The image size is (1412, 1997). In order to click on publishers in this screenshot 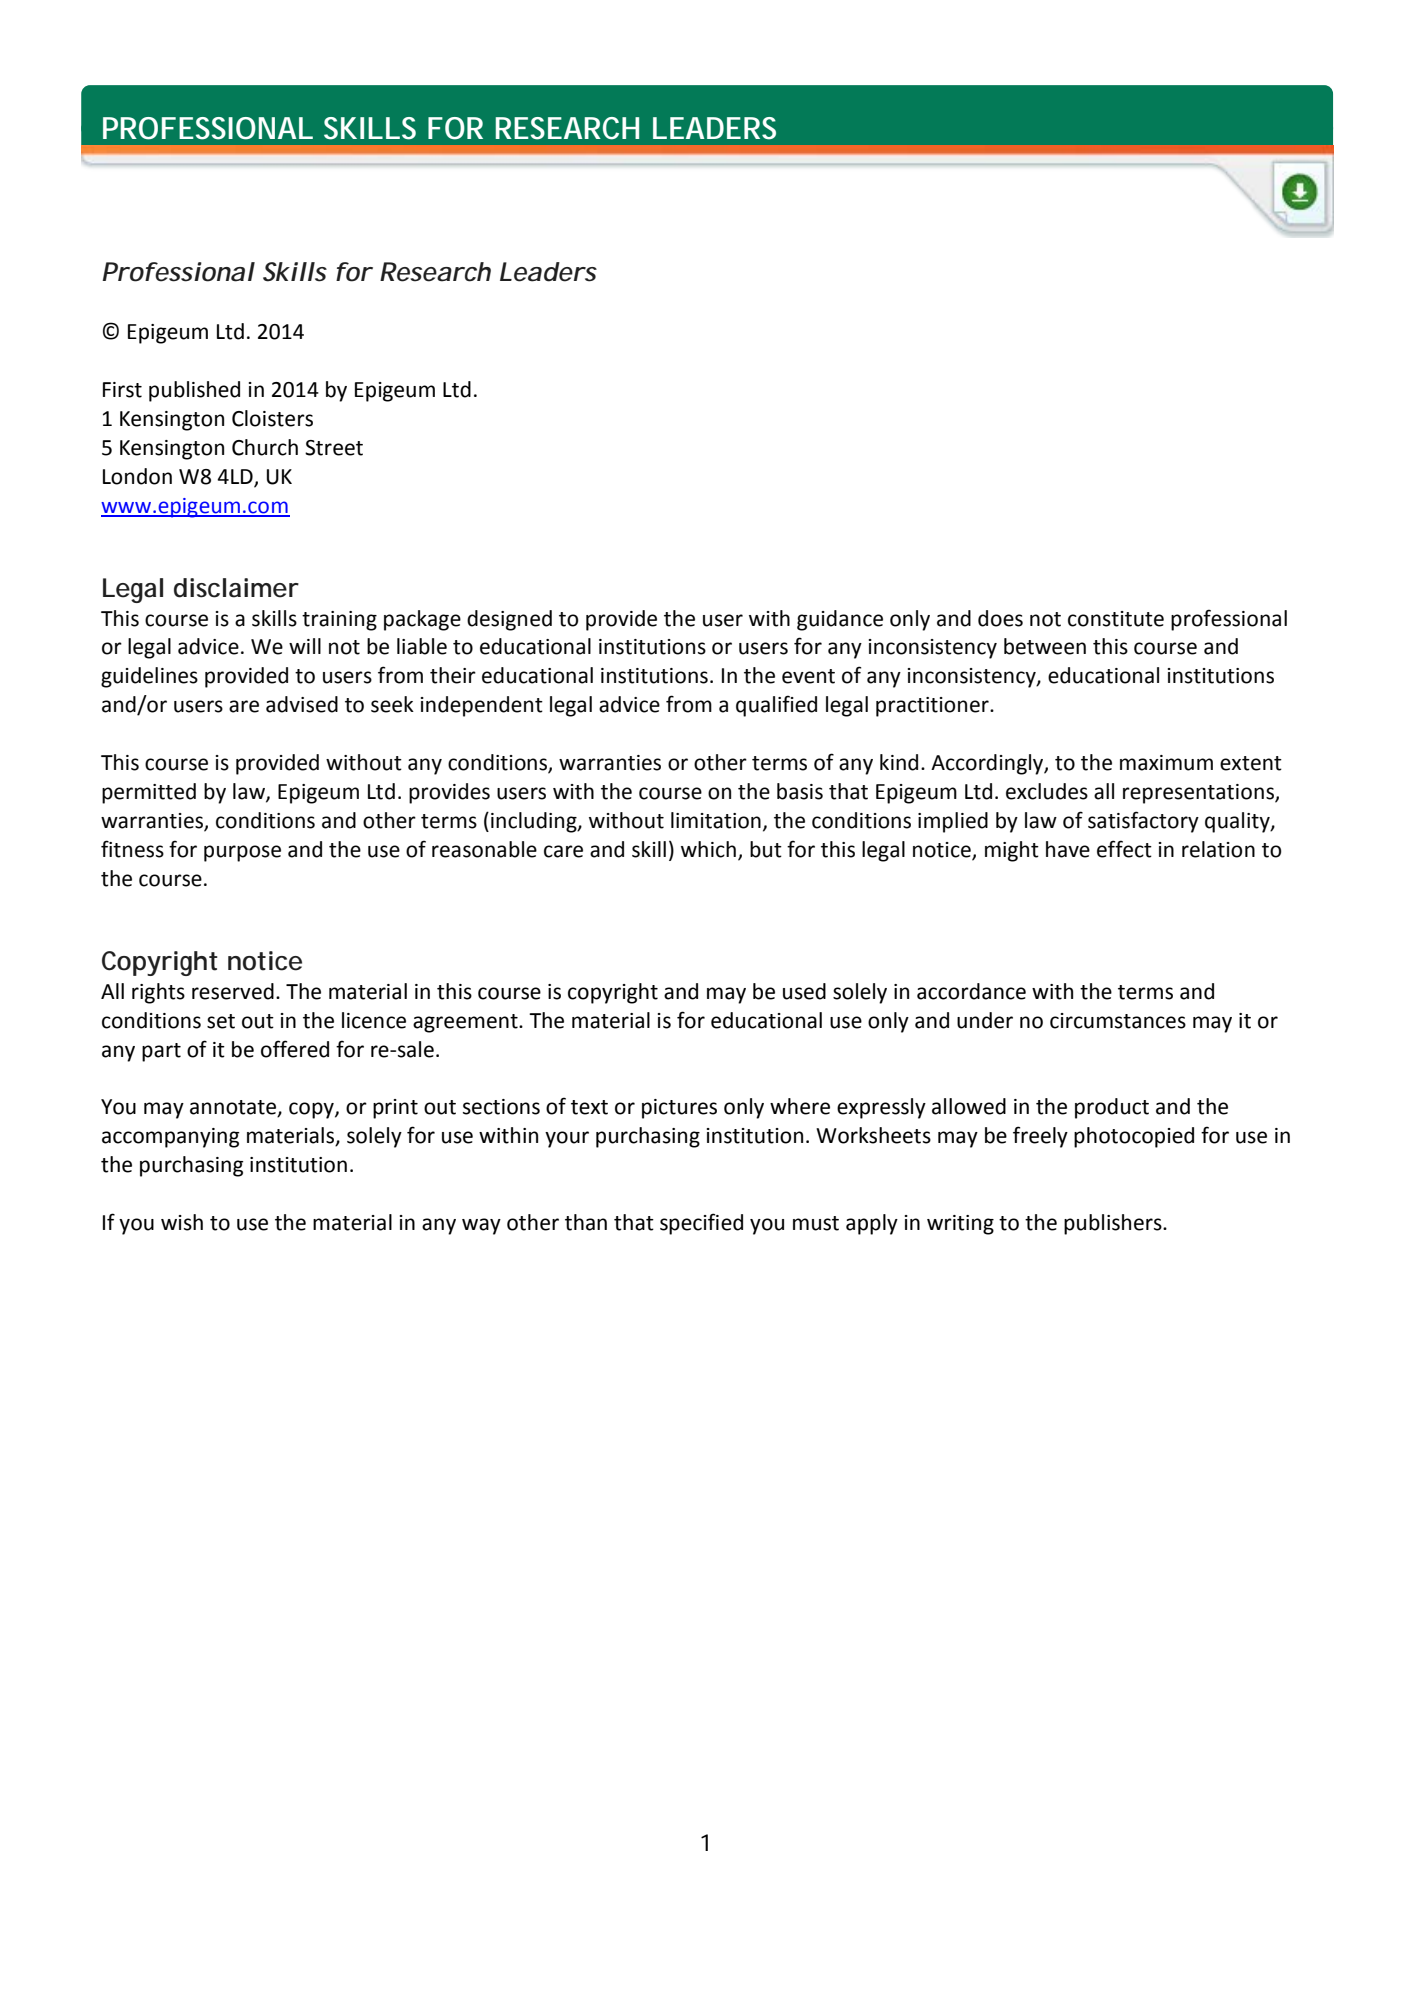, I will do `click(1114, 1224)`.
